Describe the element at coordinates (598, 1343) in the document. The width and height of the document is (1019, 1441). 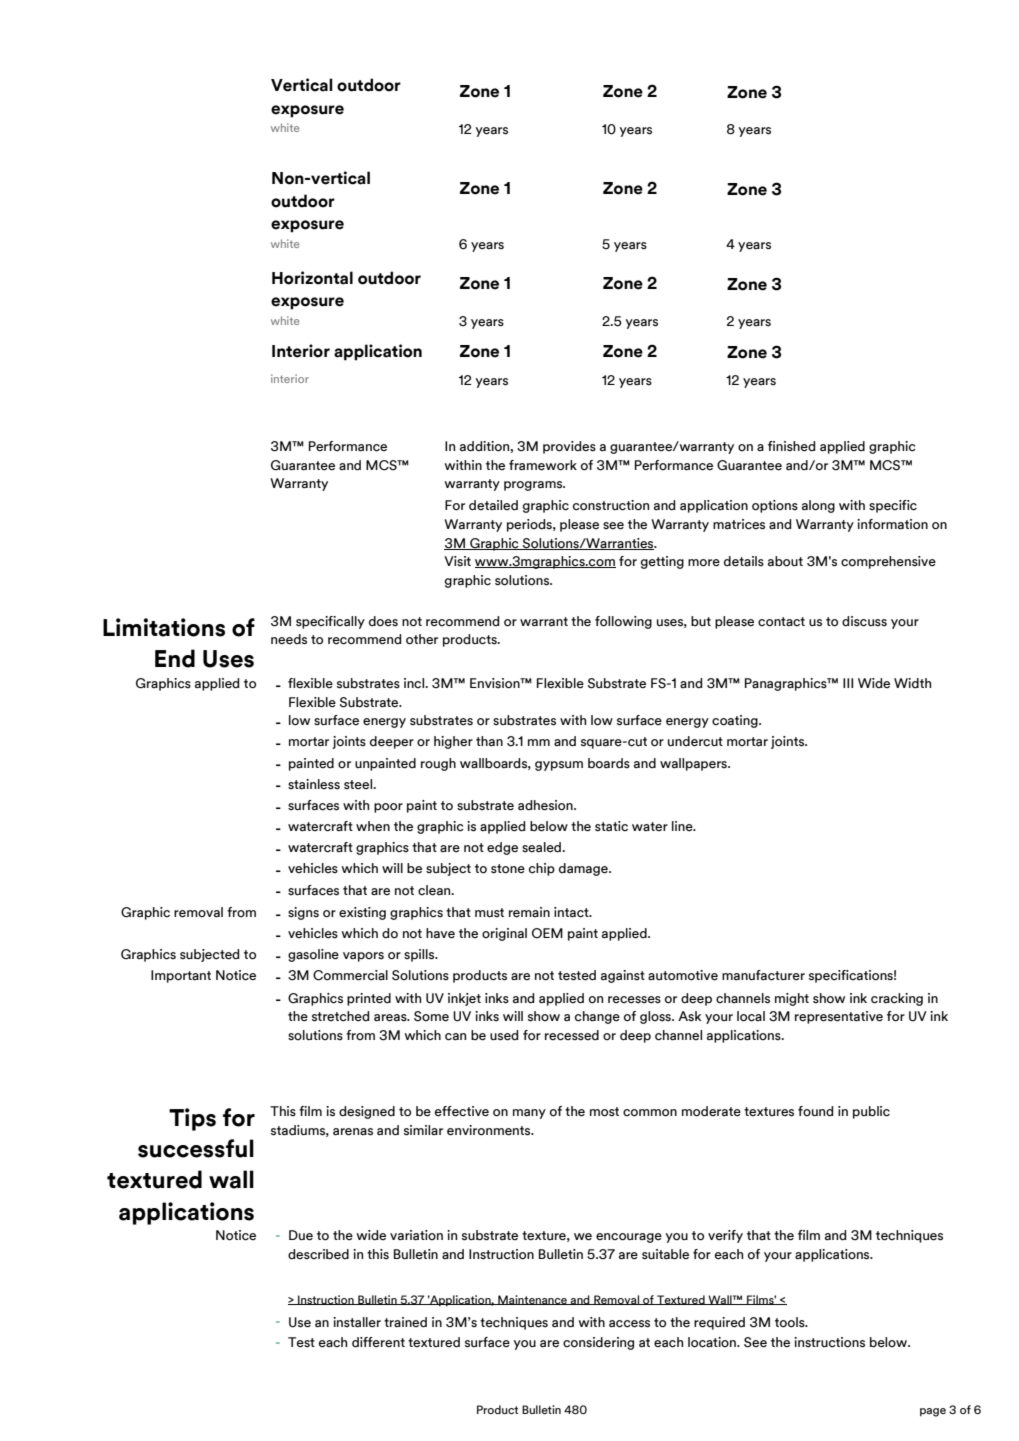
I see `considering` at that location.
